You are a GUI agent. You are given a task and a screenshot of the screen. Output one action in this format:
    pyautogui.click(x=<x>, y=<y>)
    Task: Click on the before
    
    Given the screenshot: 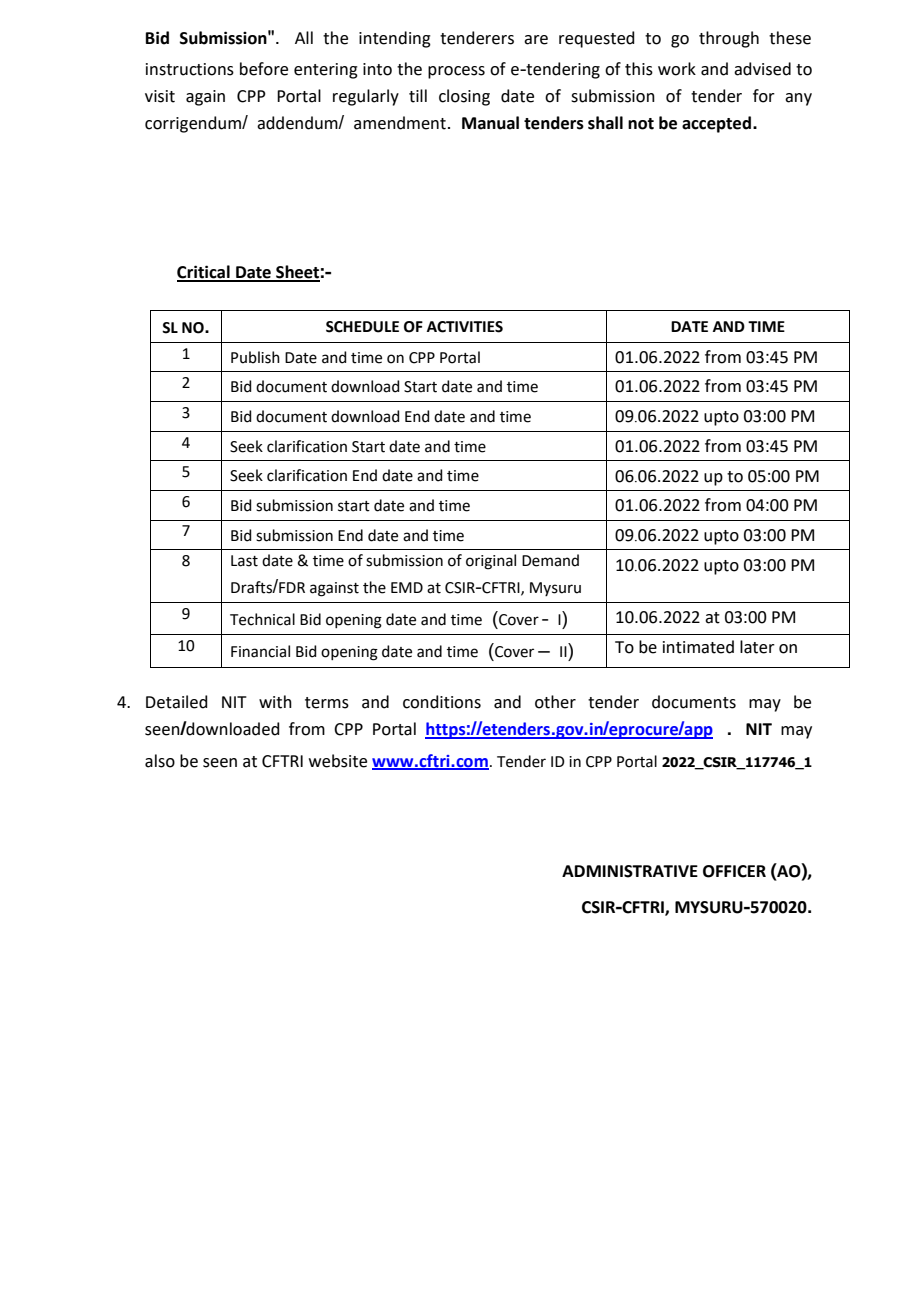 What is the action you would take?
    pyautogui.click(x=264, y=69)
